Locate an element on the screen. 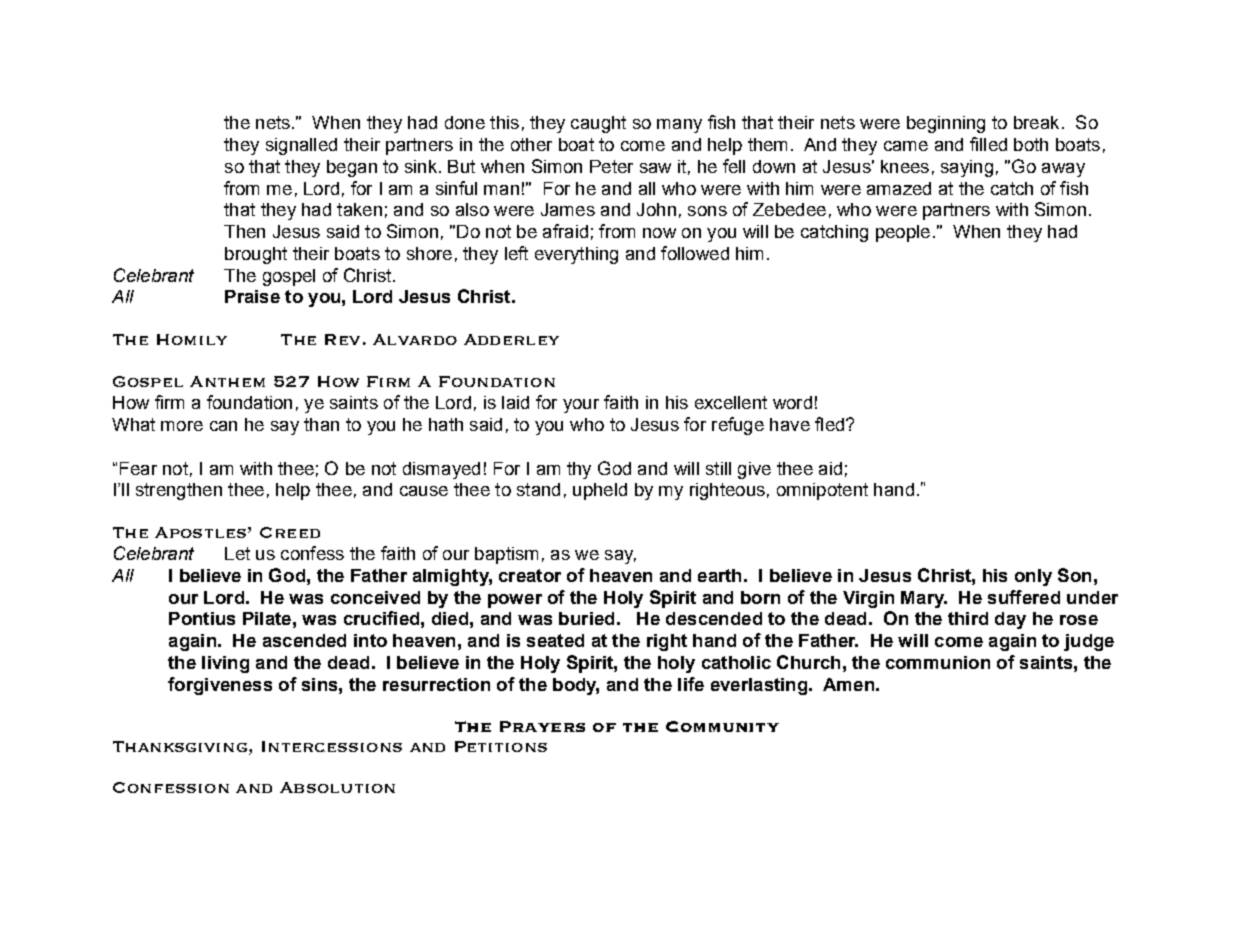 This screenshot has width=1233, height=952. everything is located at coordinates (576, 255).
